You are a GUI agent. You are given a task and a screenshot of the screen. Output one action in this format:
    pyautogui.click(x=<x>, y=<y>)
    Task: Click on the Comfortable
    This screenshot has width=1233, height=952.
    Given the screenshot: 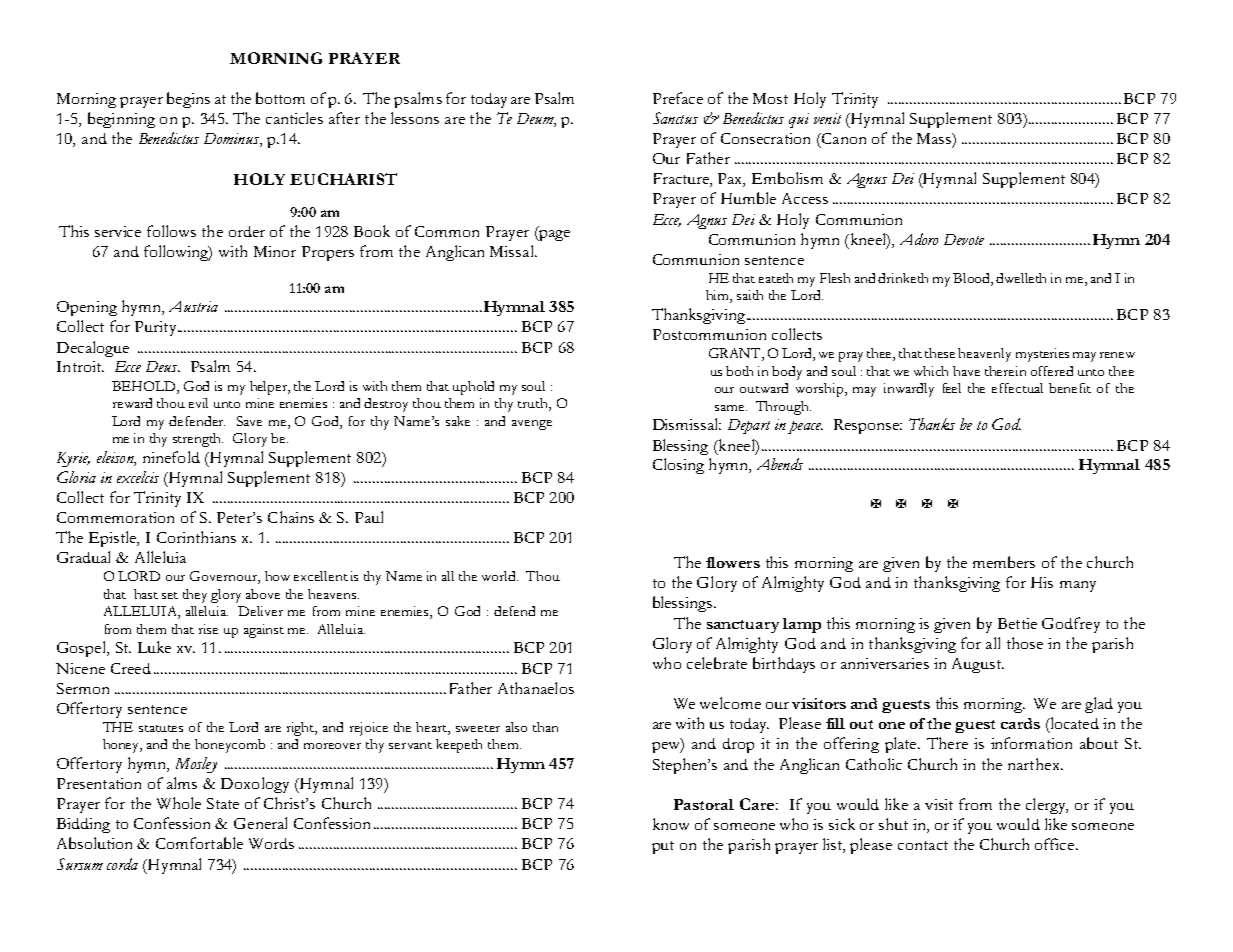 What is the action you would take?
    pyautogui.click(x=199, y=843)
